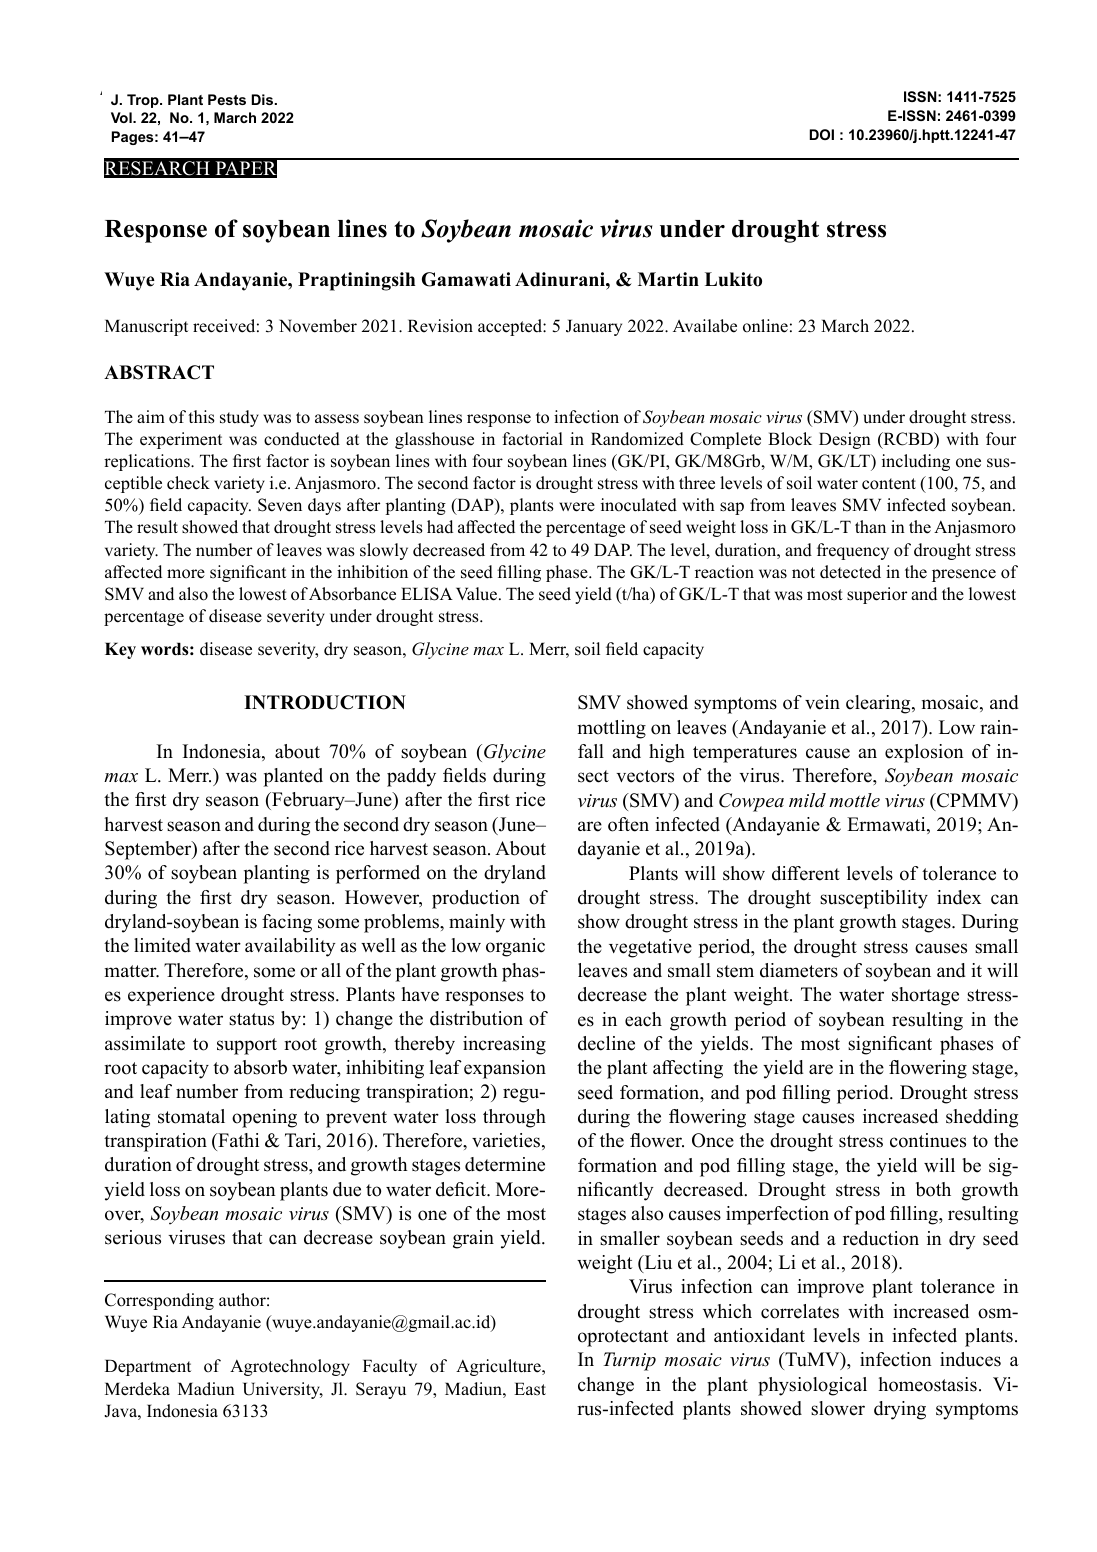 The height and width of the page is (1552, 1097). What do you see at coordinates (283, 1390) in the page?
I see `University` at bounding box center [283, 1390].
